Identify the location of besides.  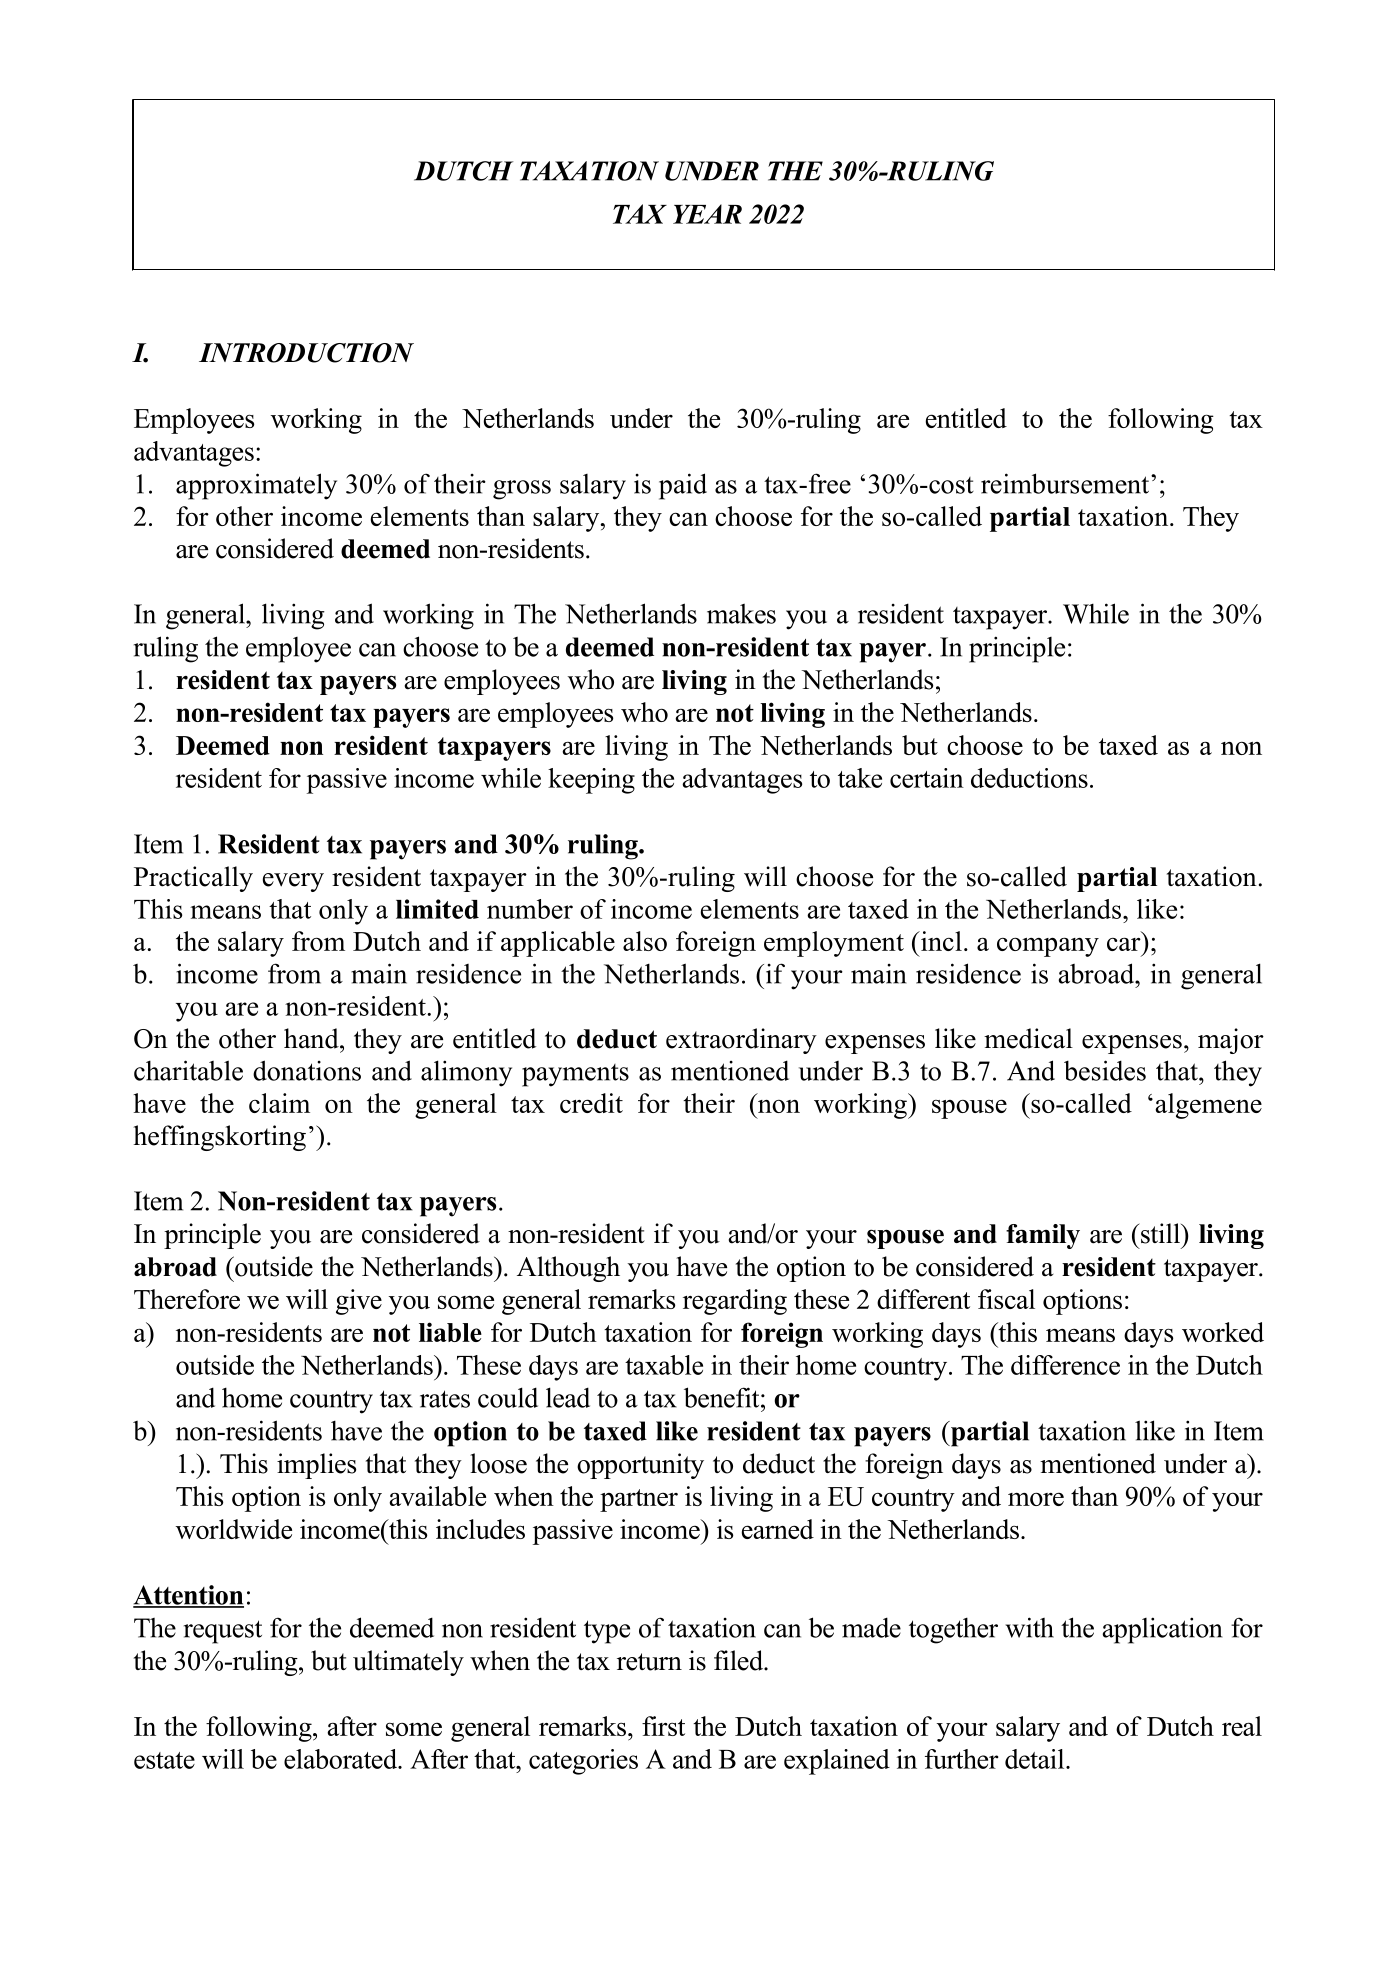
(1105, 1070).
